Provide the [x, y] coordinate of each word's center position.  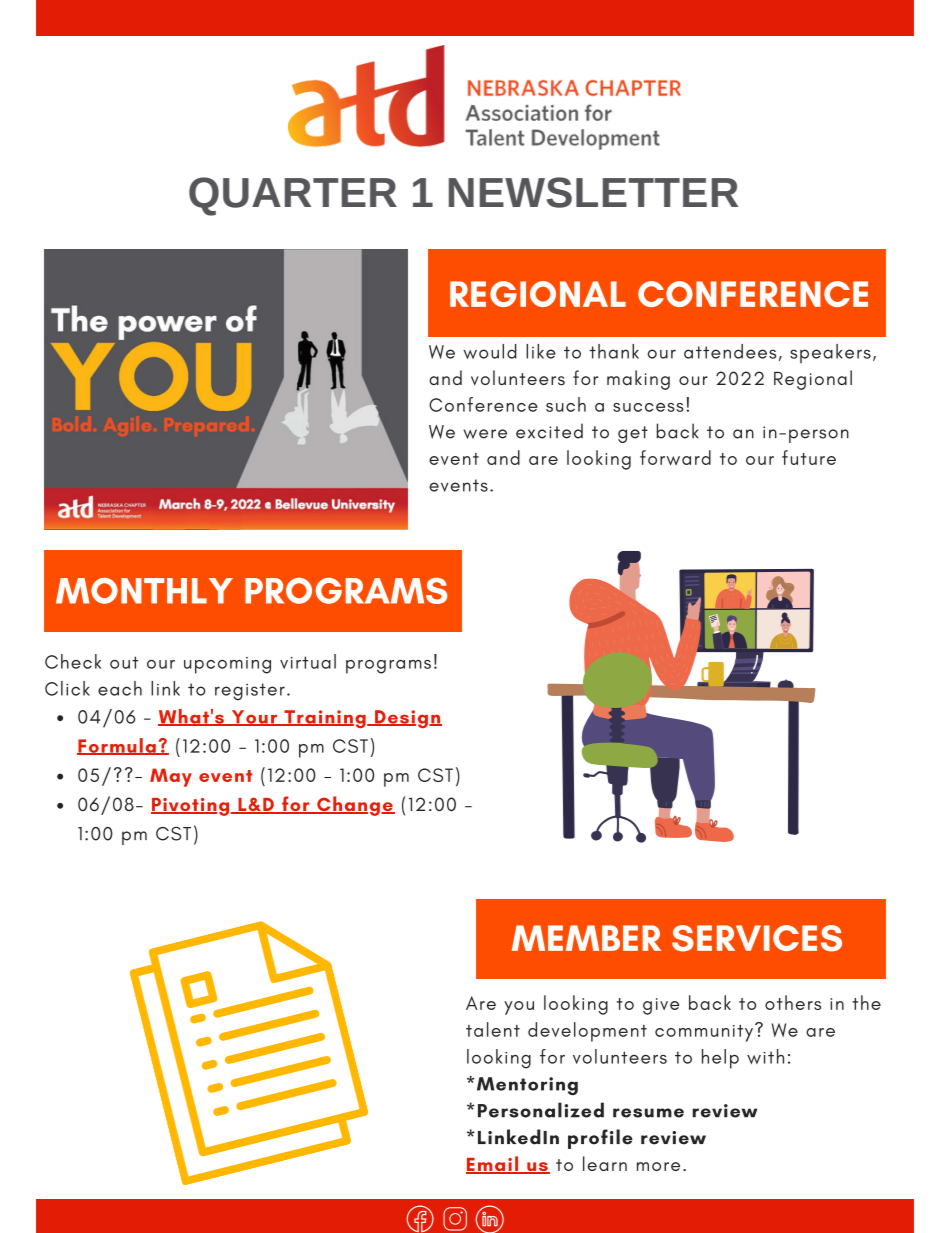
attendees [730, 351]
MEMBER [586, 938]
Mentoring [527, 1086]
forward [675, 458]
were [485, 434]
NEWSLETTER [593, 192]
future [809, 457]
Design [407, 719]
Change [355, 806]
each [120, 688]
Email [493, 1165]
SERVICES [757, 938]
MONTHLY [144, 591]
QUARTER [293, 196]
